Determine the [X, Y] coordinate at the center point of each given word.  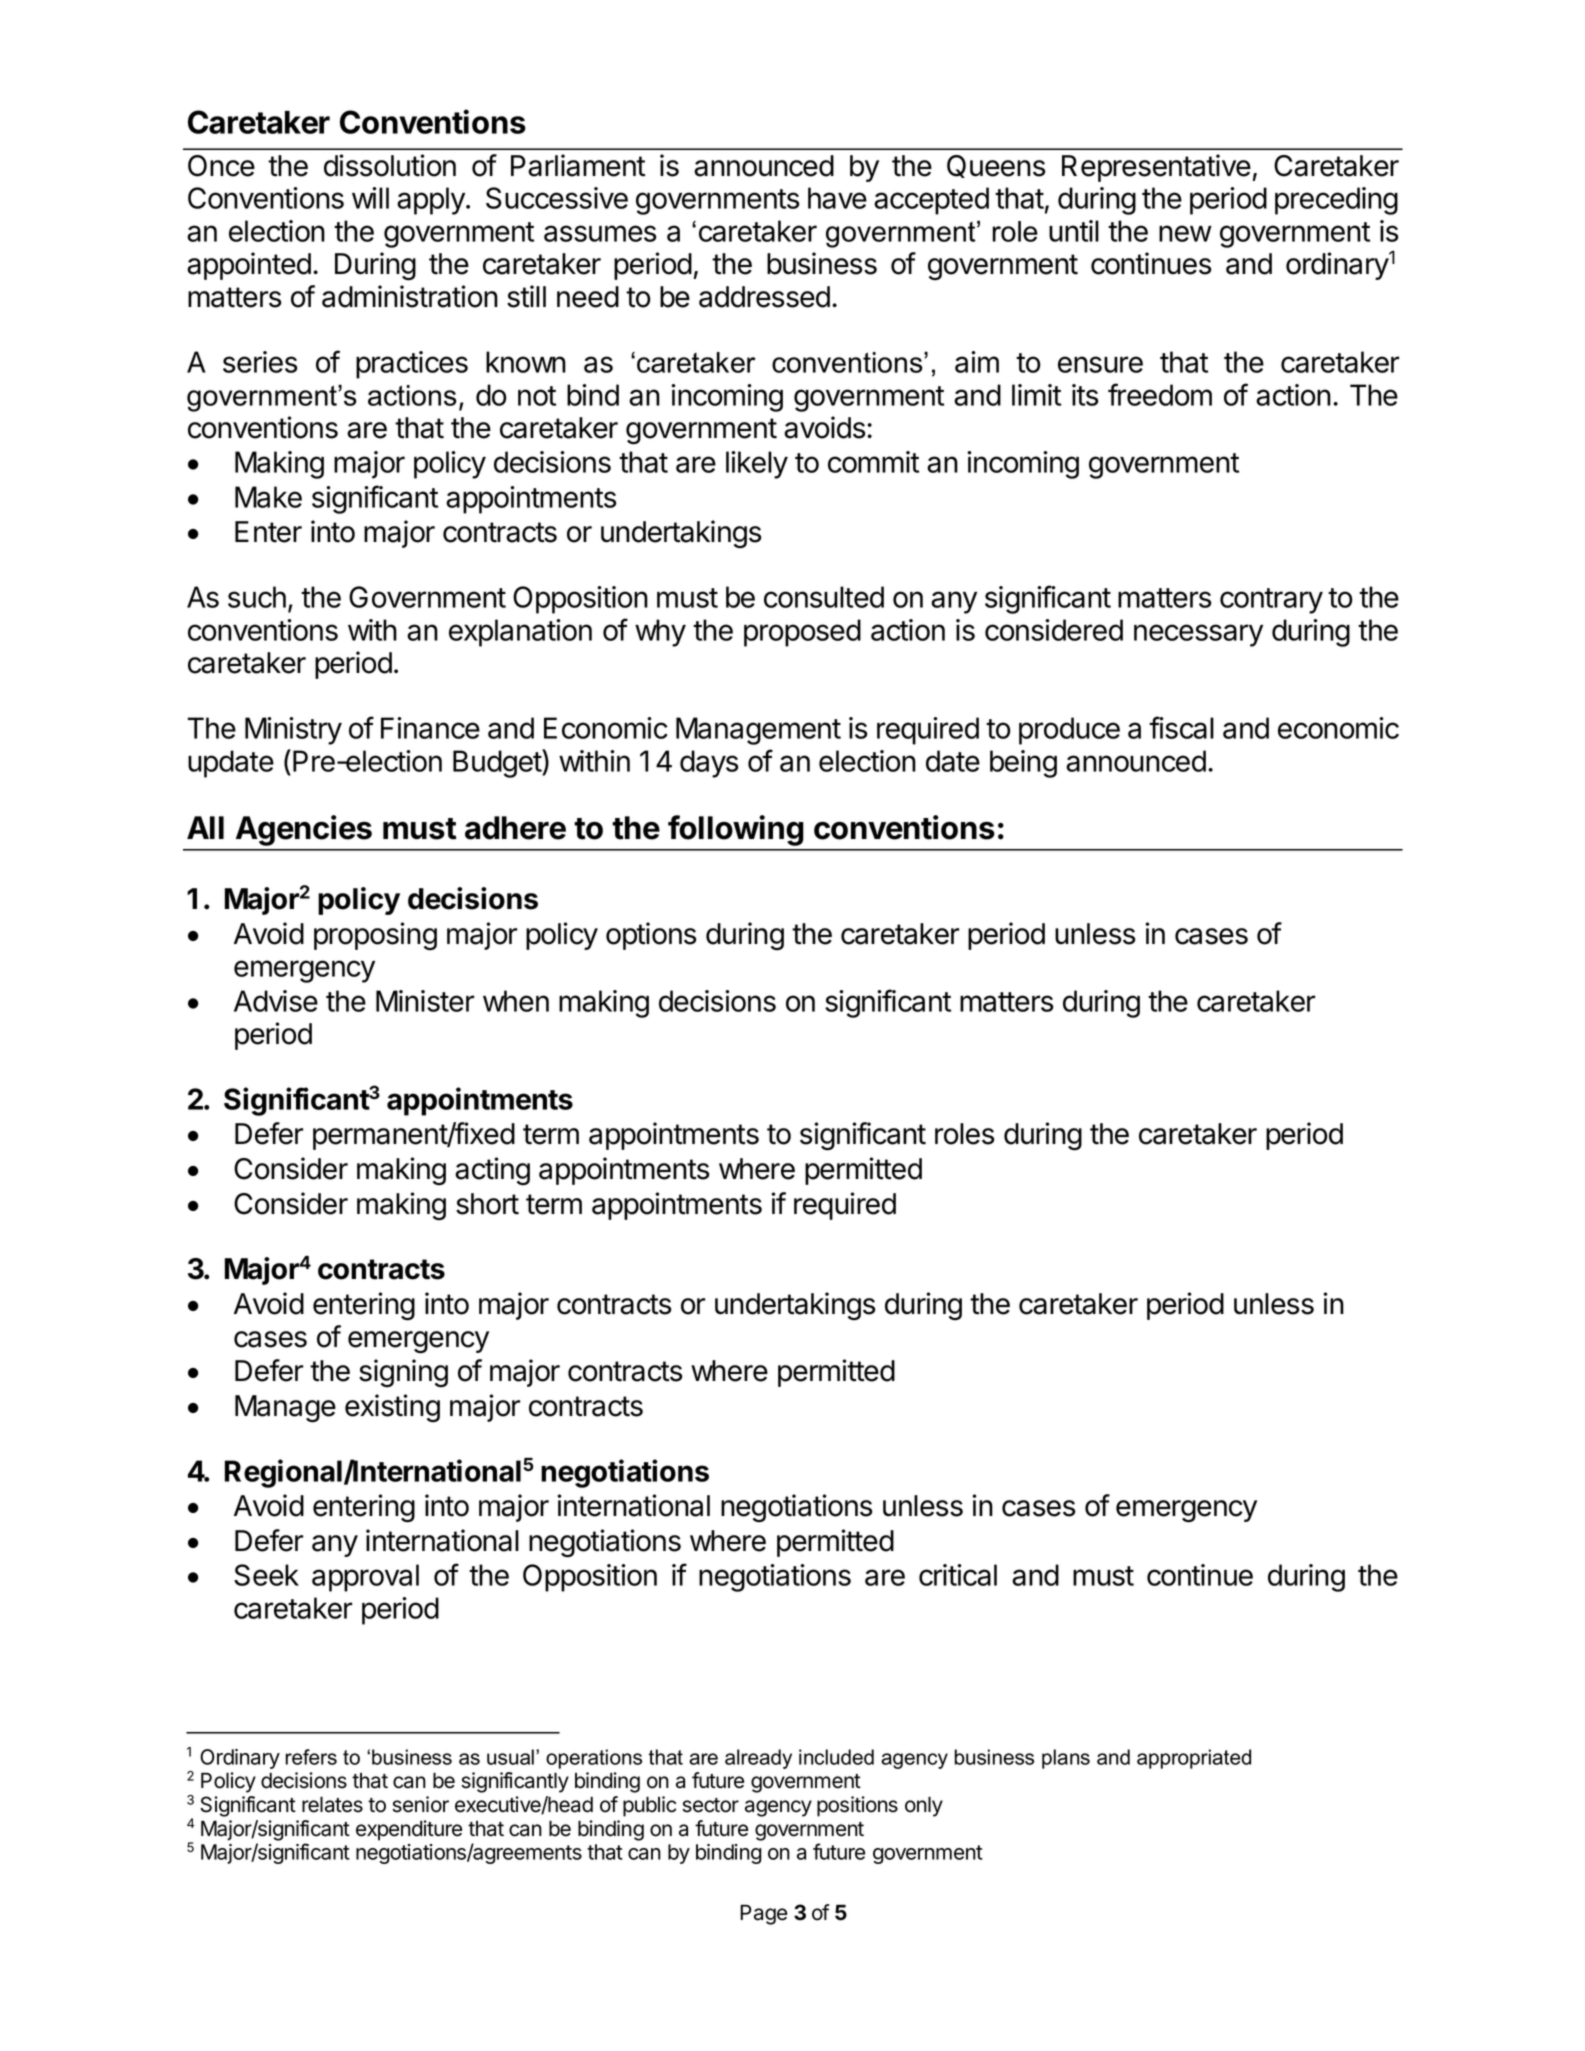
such [257, 597]
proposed [802, 633]
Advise [276, 1001]
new [1185, 233]
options [651, 936]
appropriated [1194, 1759]
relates [332, 1804]
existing [392, 1408]
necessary [1198, 635]
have [837, 198]
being [1023, 764]
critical [958, 1575]
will [370, 198]
